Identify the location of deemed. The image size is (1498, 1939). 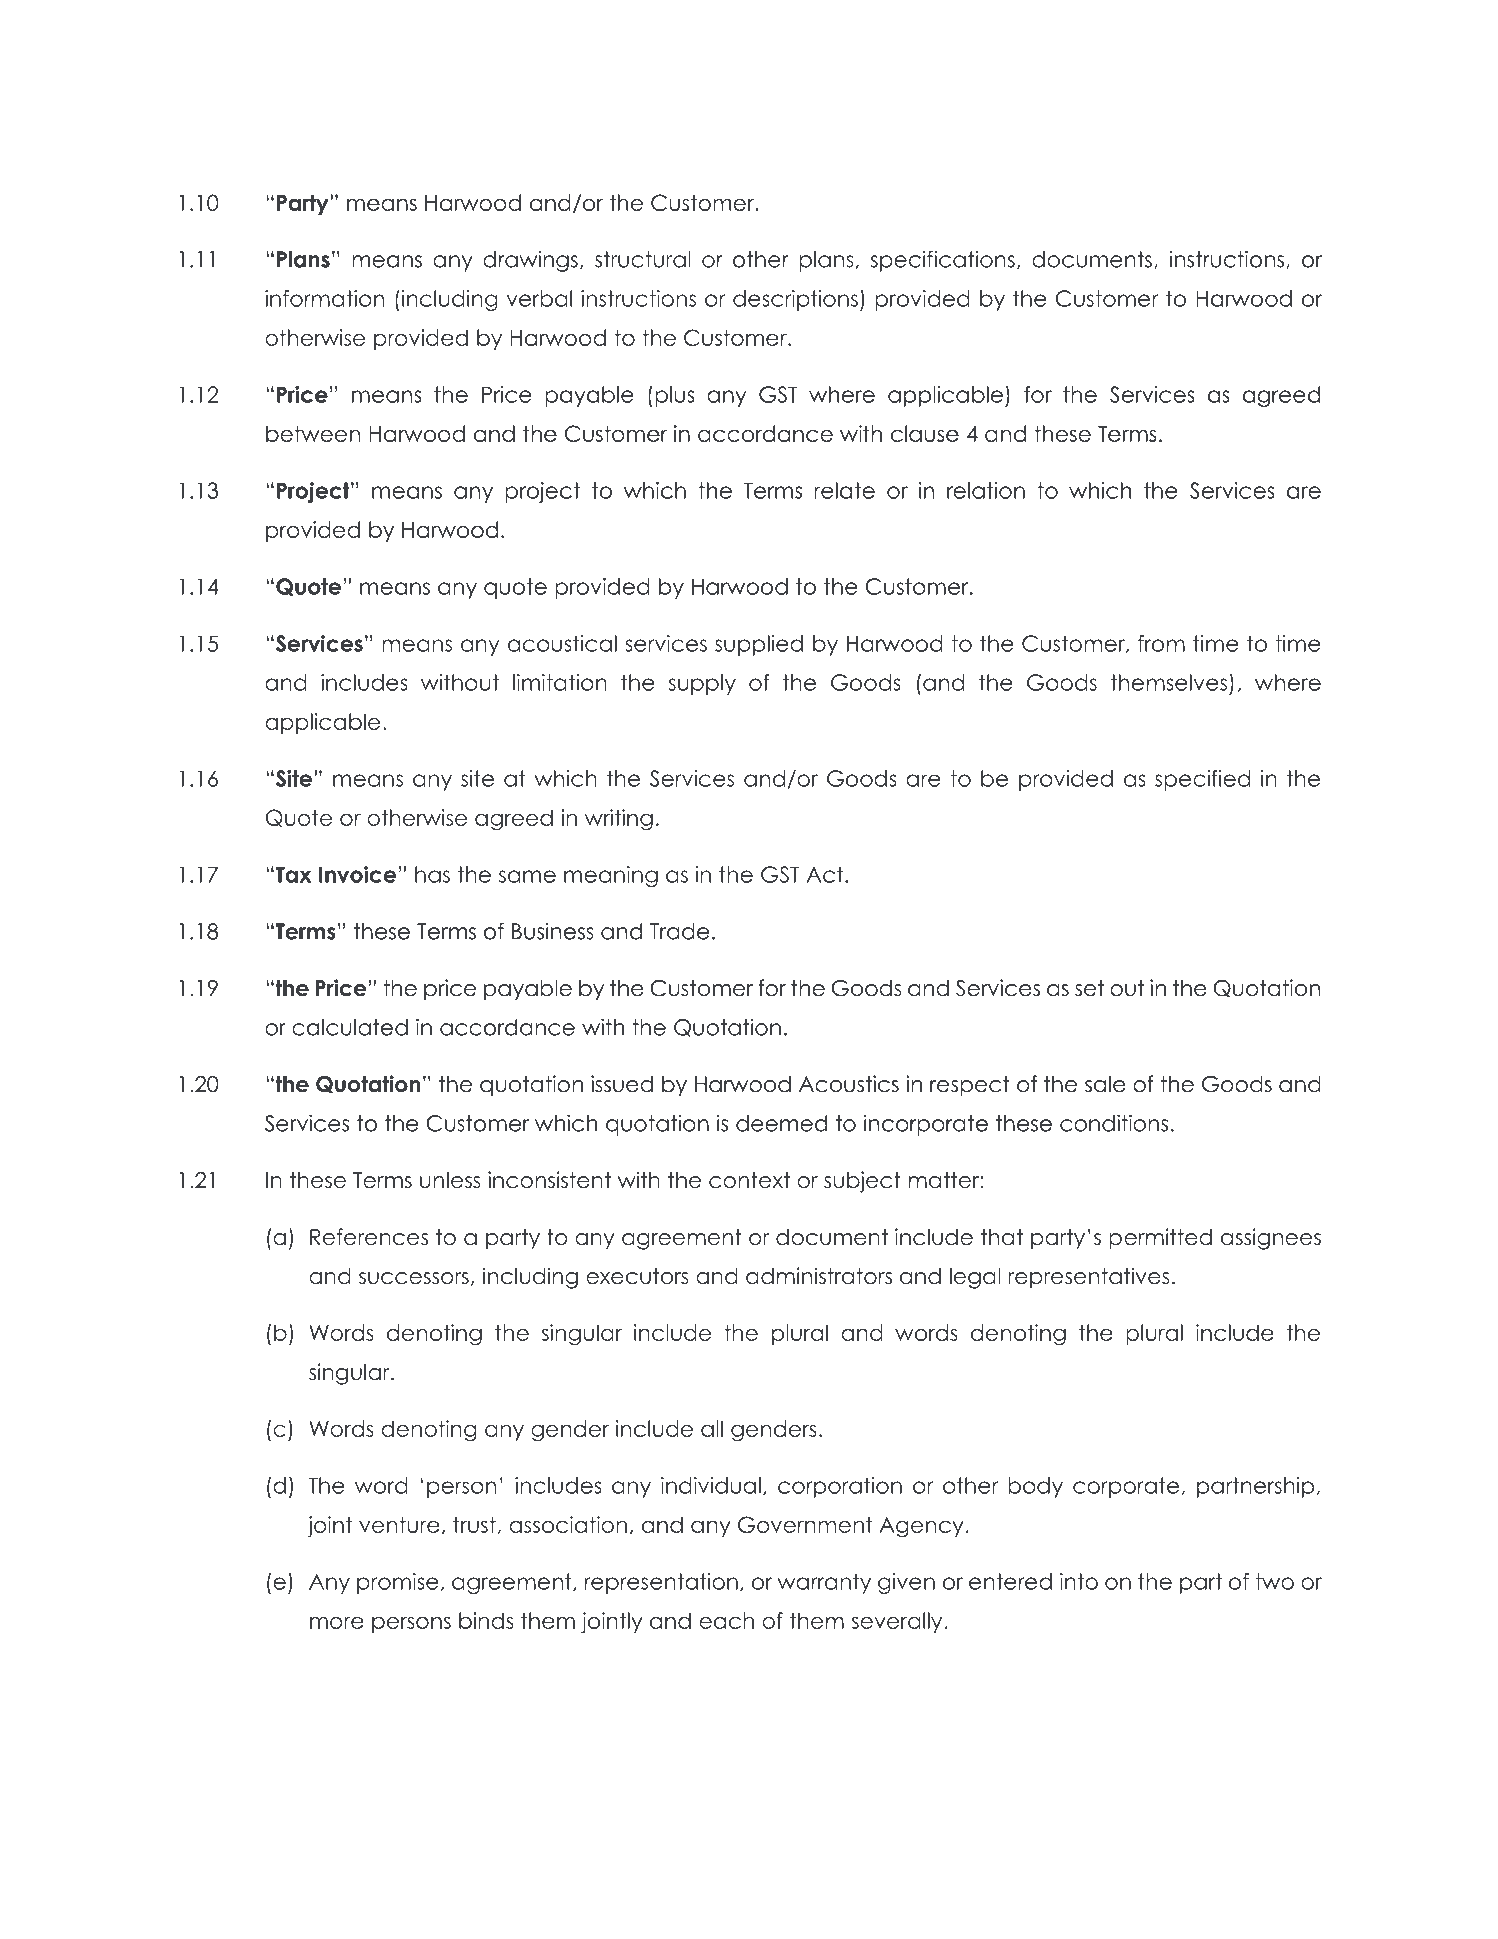
(781, 1123).
